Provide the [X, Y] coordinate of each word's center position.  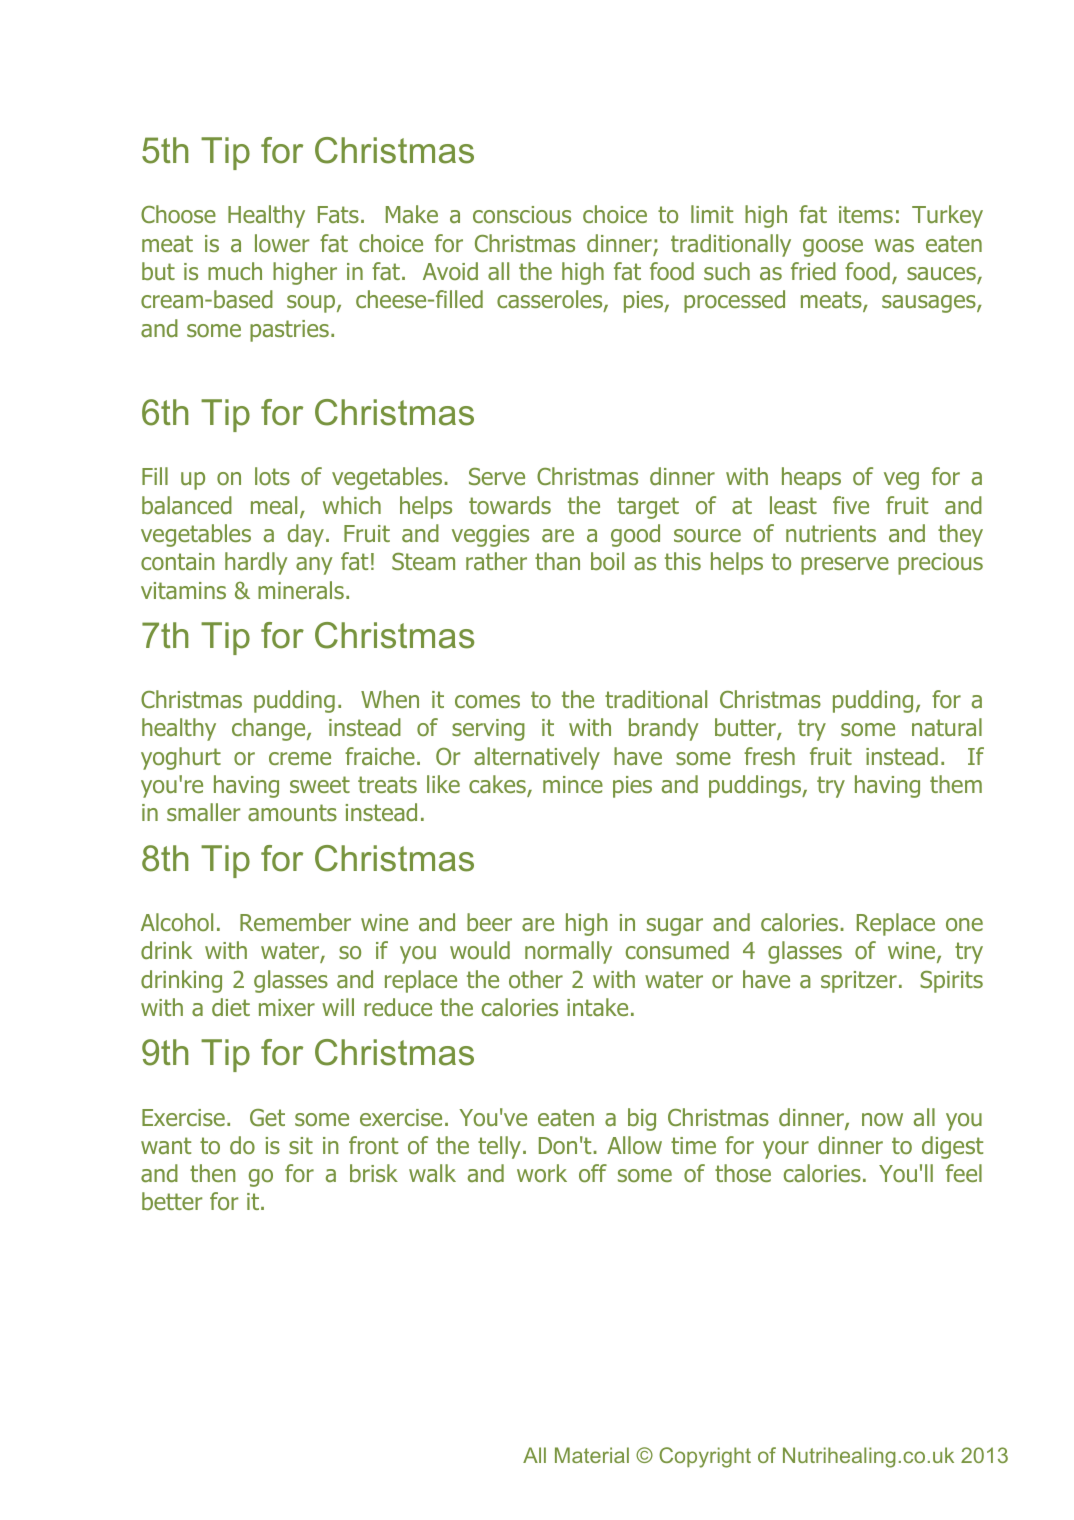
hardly [256, 563]
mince [573, 784]
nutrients [831, 533]
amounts [292, 813]
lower [282, 243]
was [894, 246]
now [882, 1119]
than [557, 561]
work [542, 1173]
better [172, 1201]
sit [301, 1145]
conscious [522, 214]
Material [592, 1455]
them [956, 784]
